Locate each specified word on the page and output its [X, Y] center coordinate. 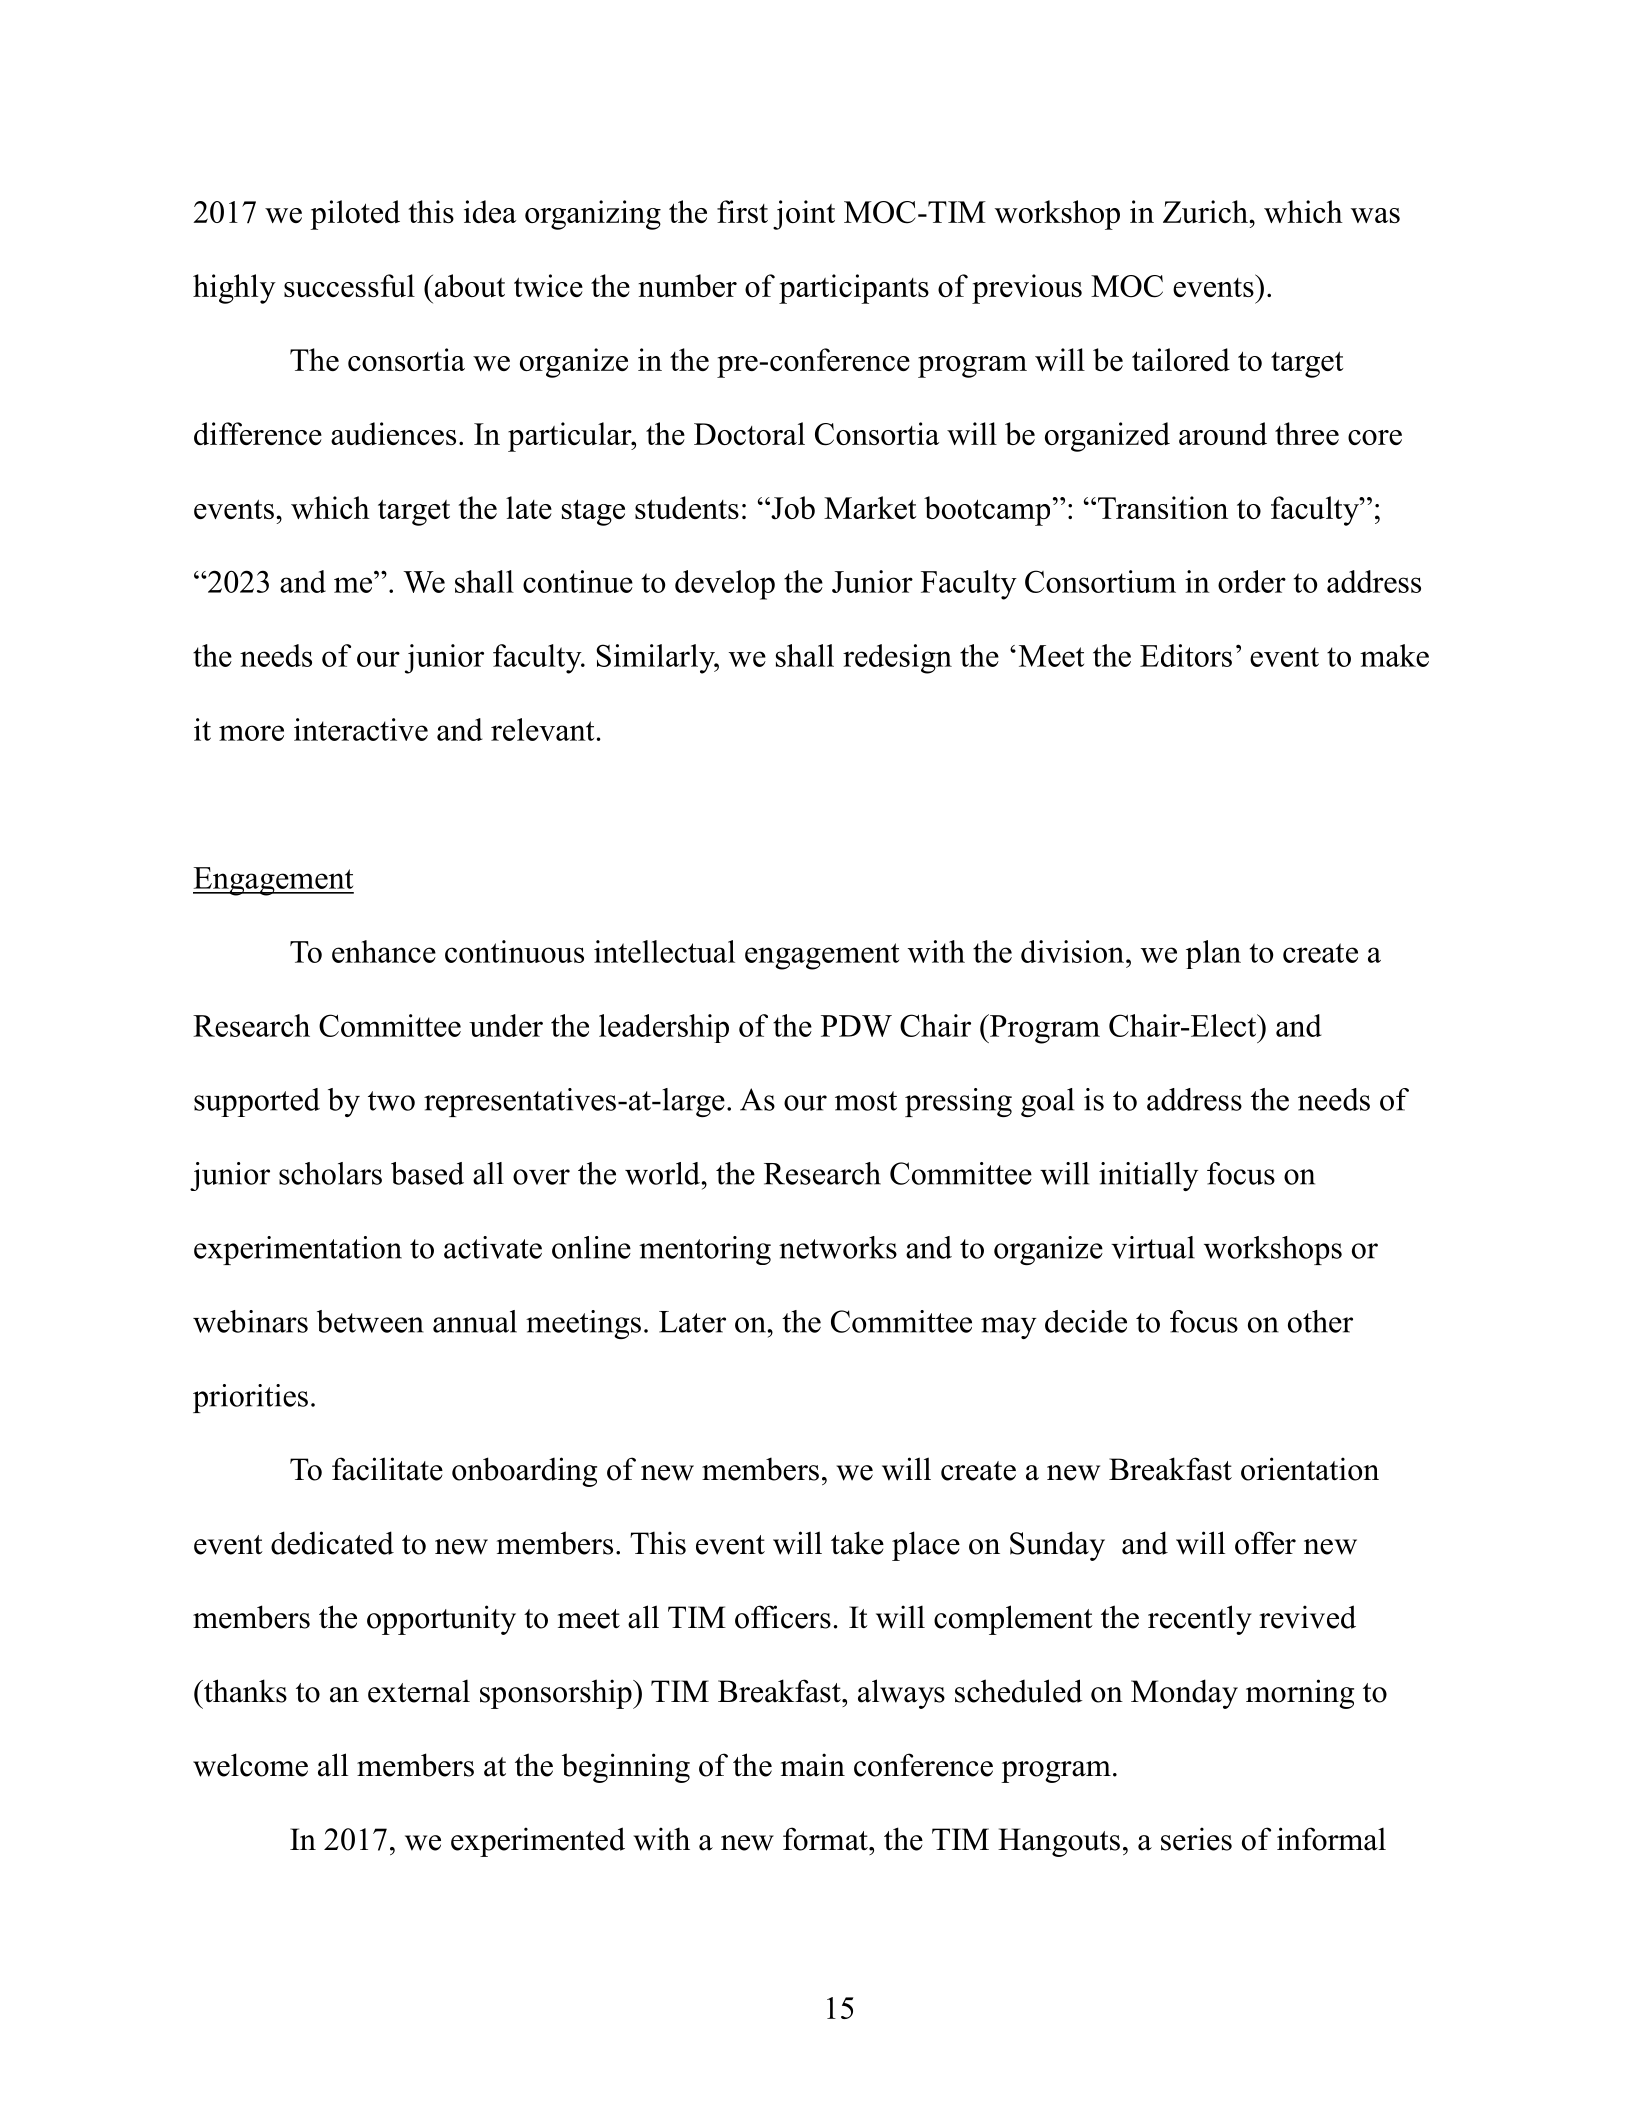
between [370, 1321]
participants [854, 289]
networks [838, 1247]
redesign [897, 659]
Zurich [1206, 211]
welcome [250, 1765]
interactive [361, 729]
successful [349, 285]
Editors [1186, 655]
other [1320, 1321]
